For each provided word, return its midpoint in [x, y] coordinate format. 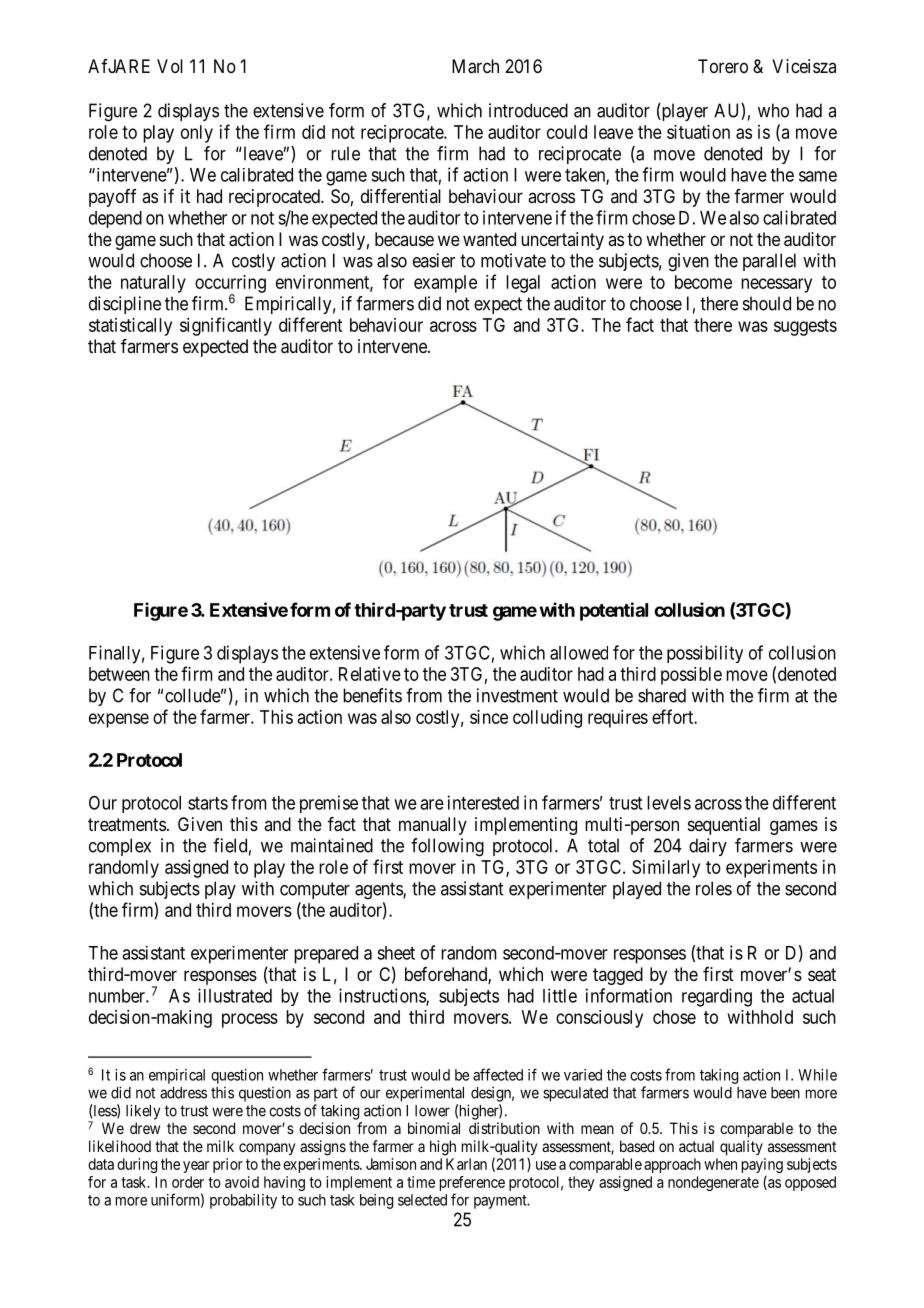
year [196, 1167]
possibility [705, 654]
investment [517, 695]
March [475, 66]
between [119, 674]
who [773, 110]
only [197, 134]
